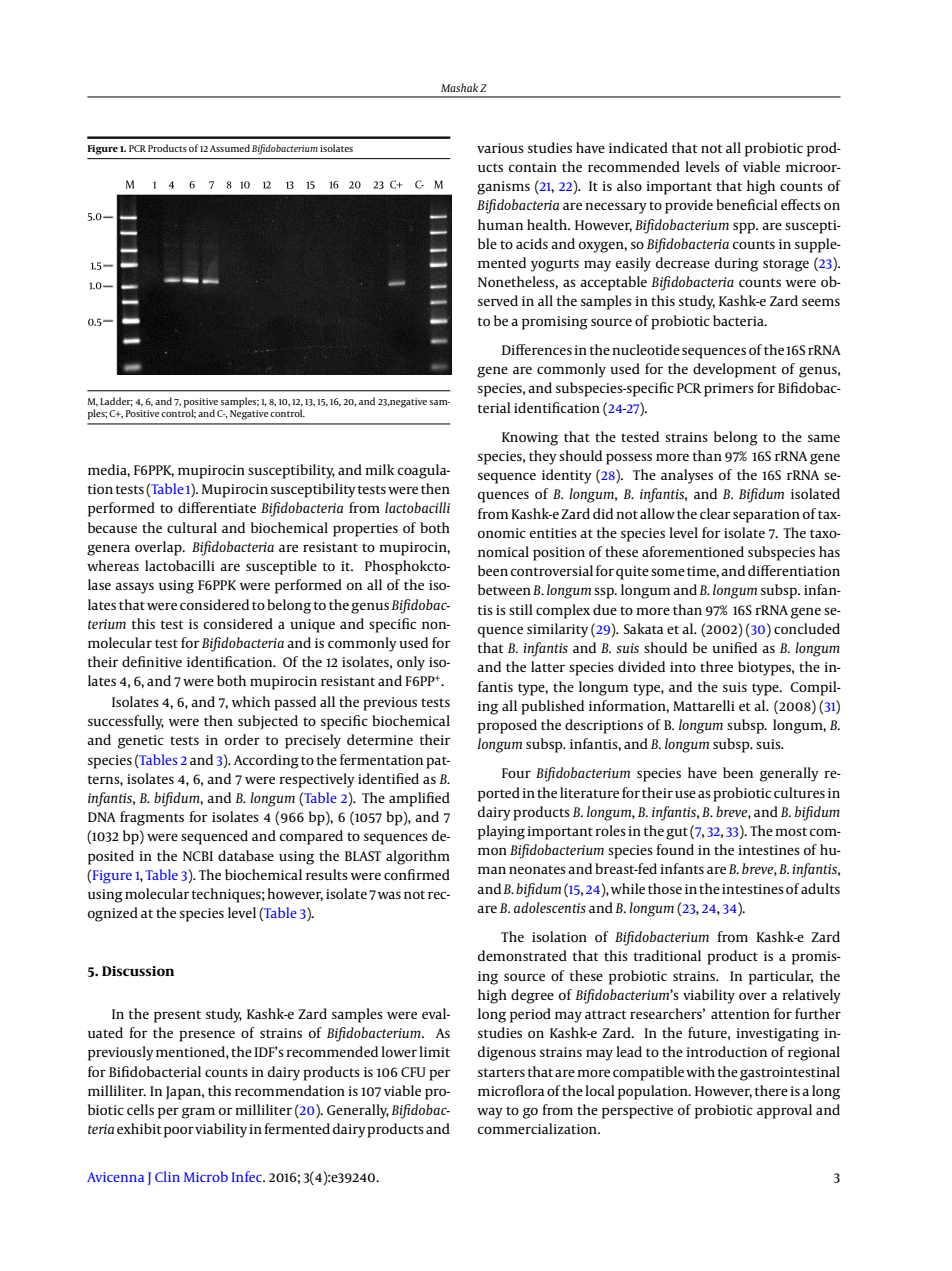 The height and width of the document is (1271, 952). What do you see at coordinates (500, 148) in the document?
I see `various` at bounding box center [500, 148].
